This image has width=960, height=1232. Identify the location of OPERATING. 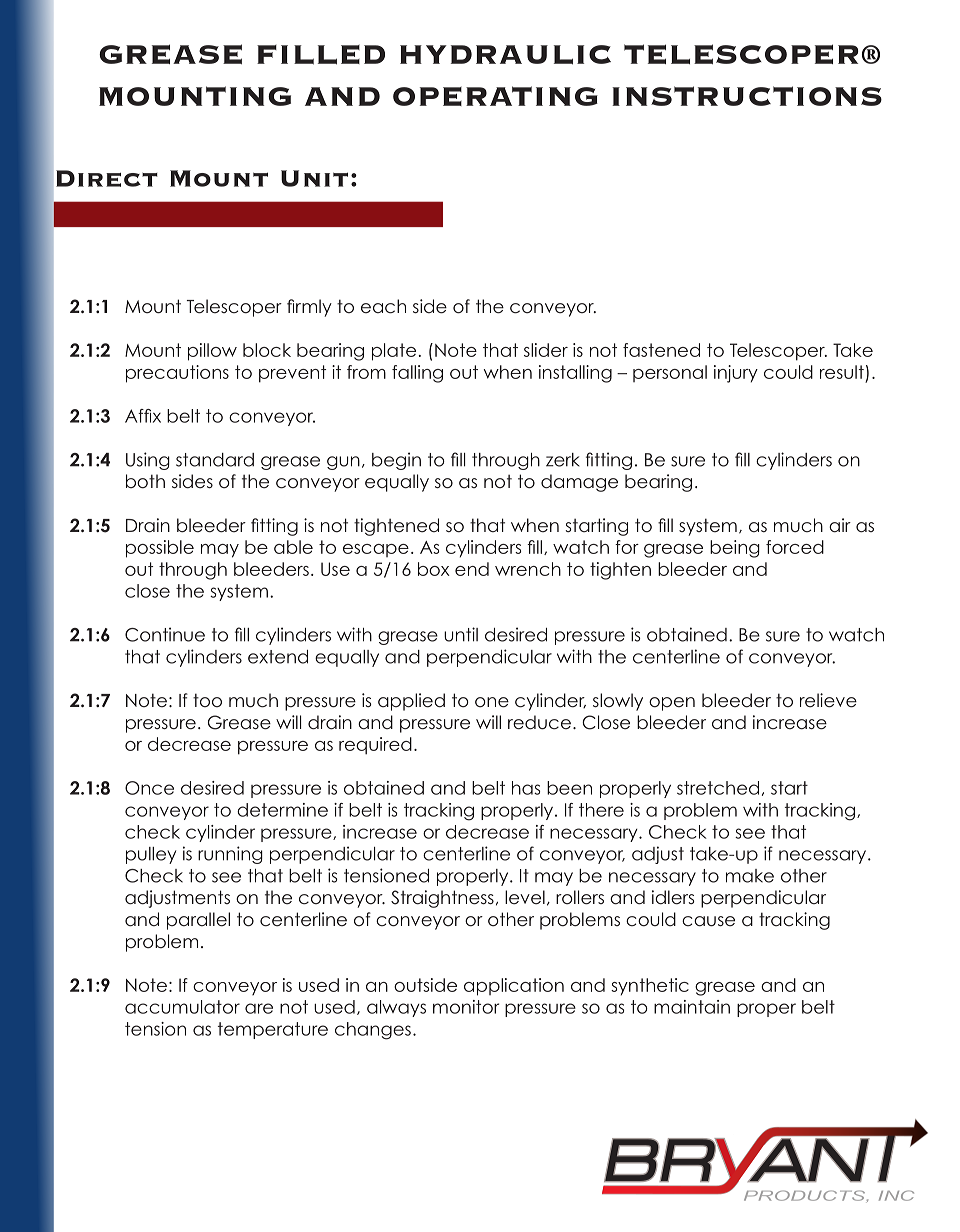
(495, 96).
